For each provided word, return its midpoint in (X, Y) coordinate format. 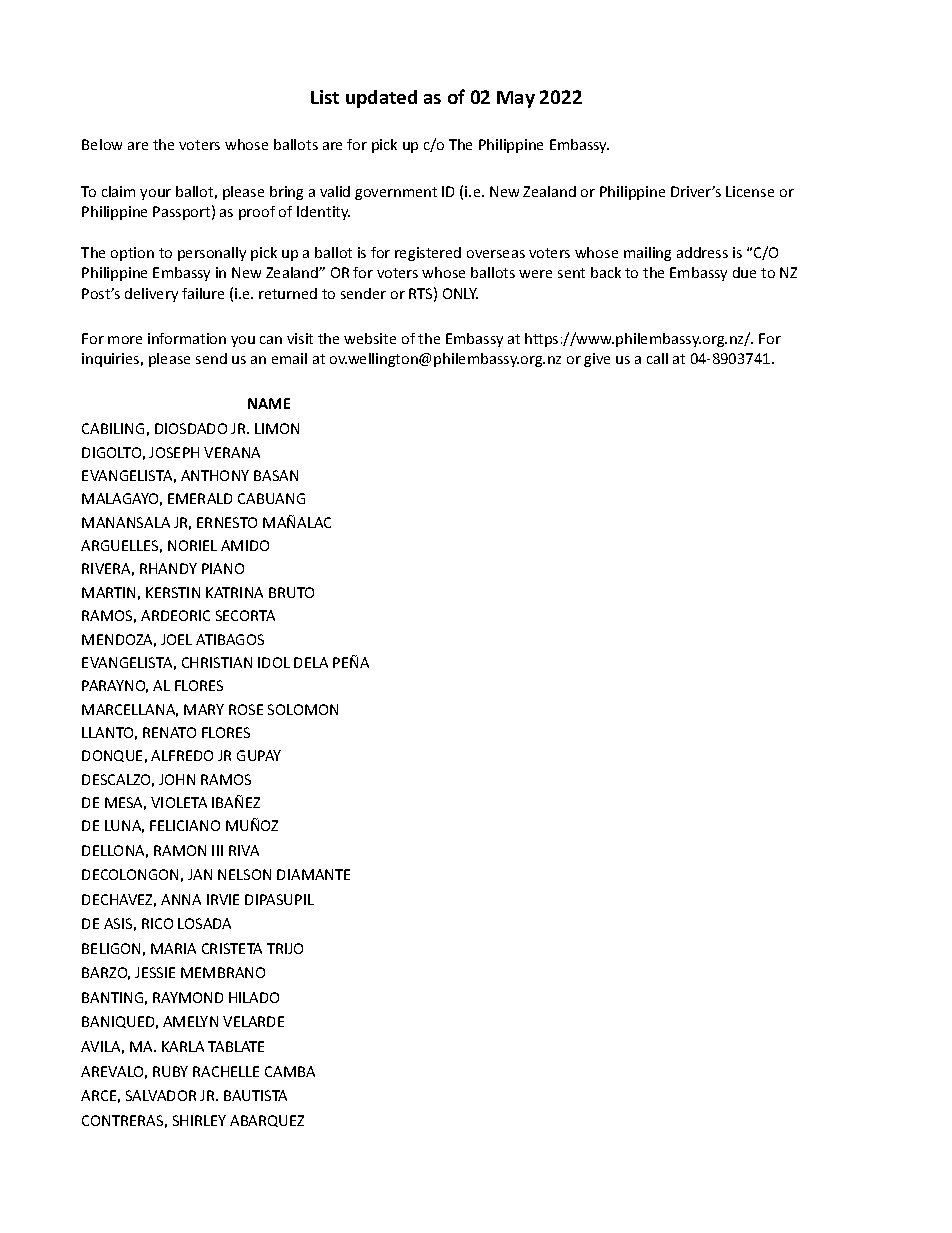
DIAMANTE (313, 874)
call (657, 358)
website (370, 338)
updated (381, 99)
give (597, 360)
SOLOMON (303, 709)
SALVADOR (161, 1095)
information (187, 338)
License (750, 191)
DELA (311, 662)
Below (102, 144)
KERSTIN (173, 592)
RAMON (180, 850)
